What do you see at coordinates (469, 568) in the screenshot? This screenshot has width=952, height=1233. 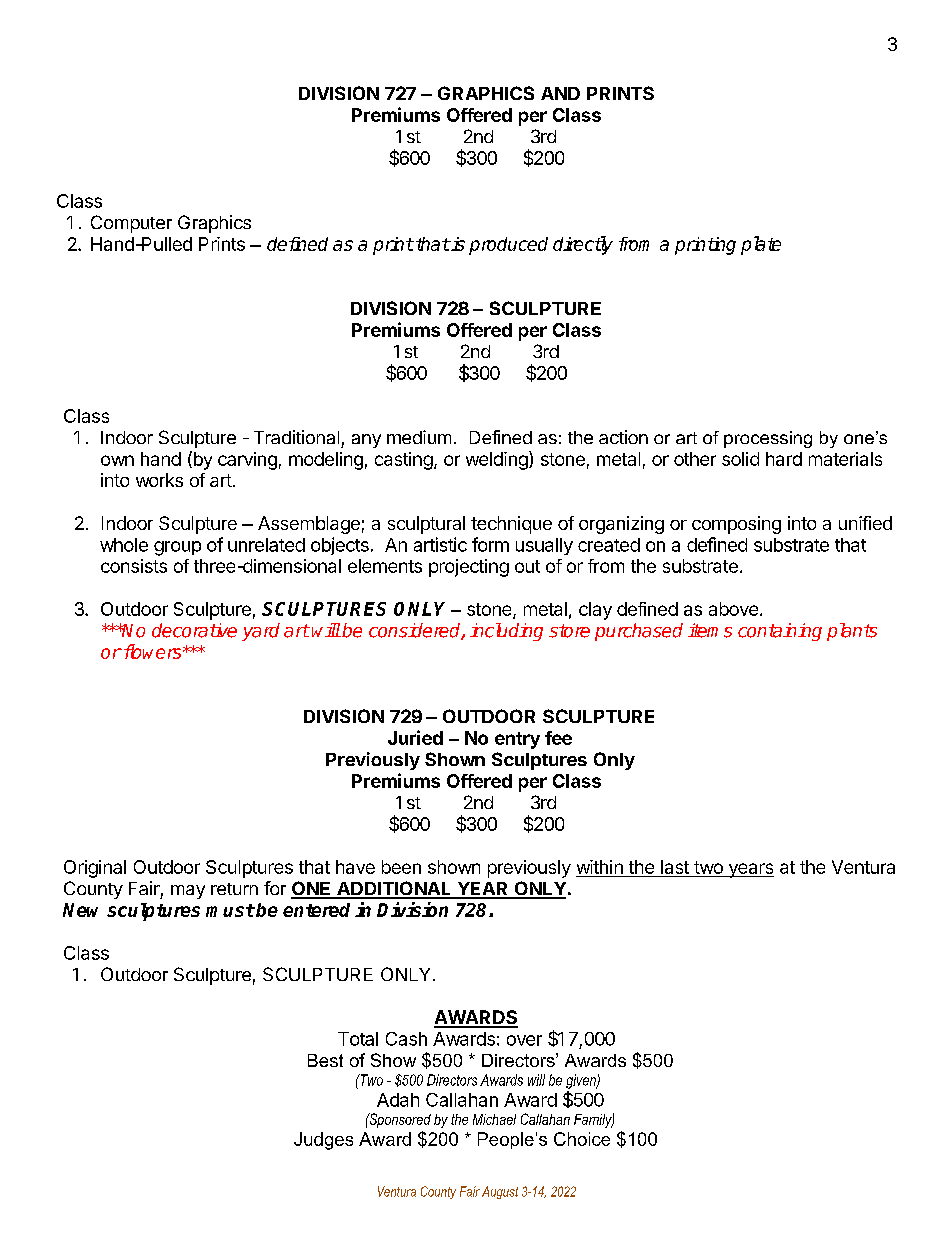 I see `projecting` at bounding box center [469, 568].
